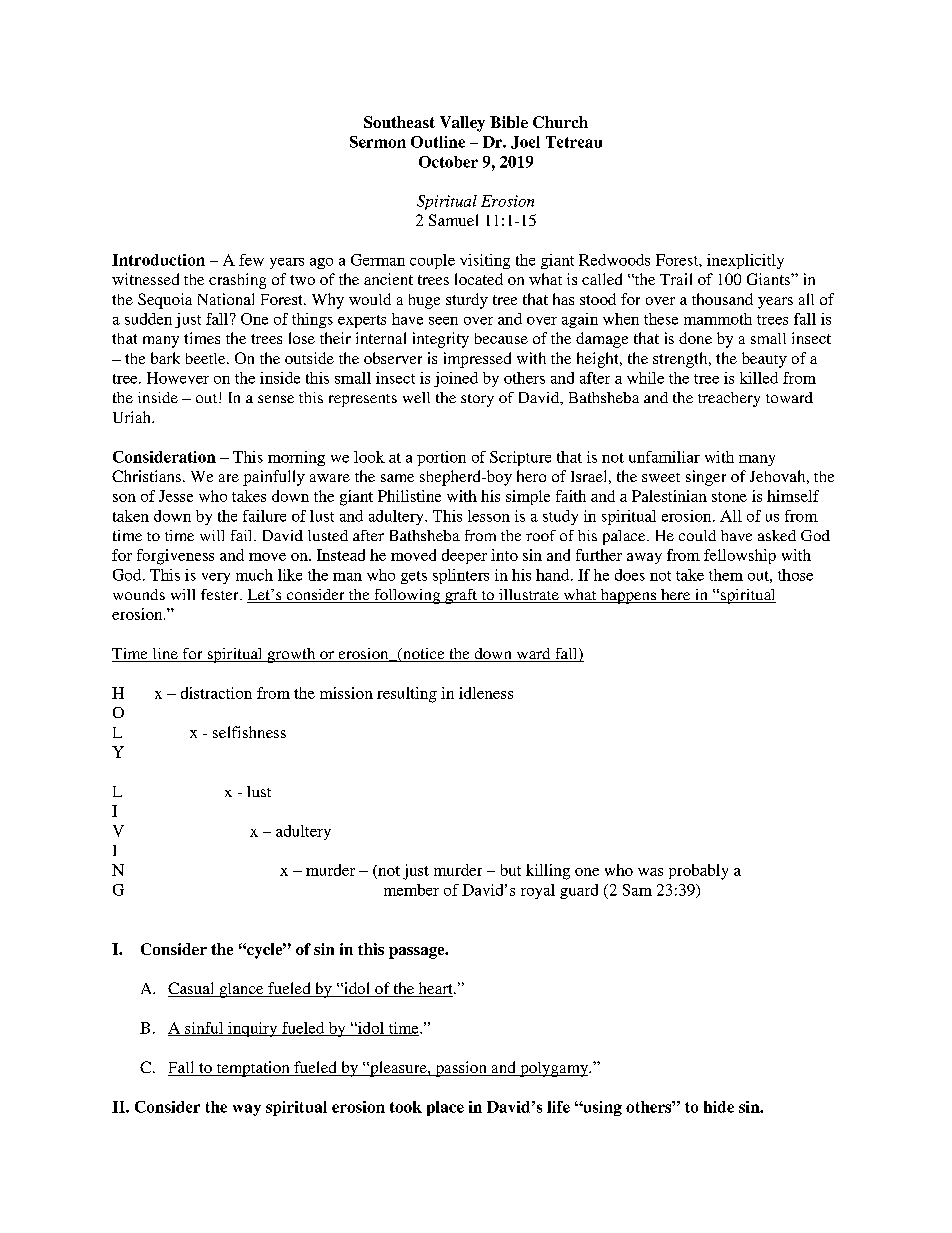 Image resolution: width=952 pixels, height=1233 pixels. What do you see at coordinates (221, 594) in the page?
I see `fester` at bounding box center [221, 594].
